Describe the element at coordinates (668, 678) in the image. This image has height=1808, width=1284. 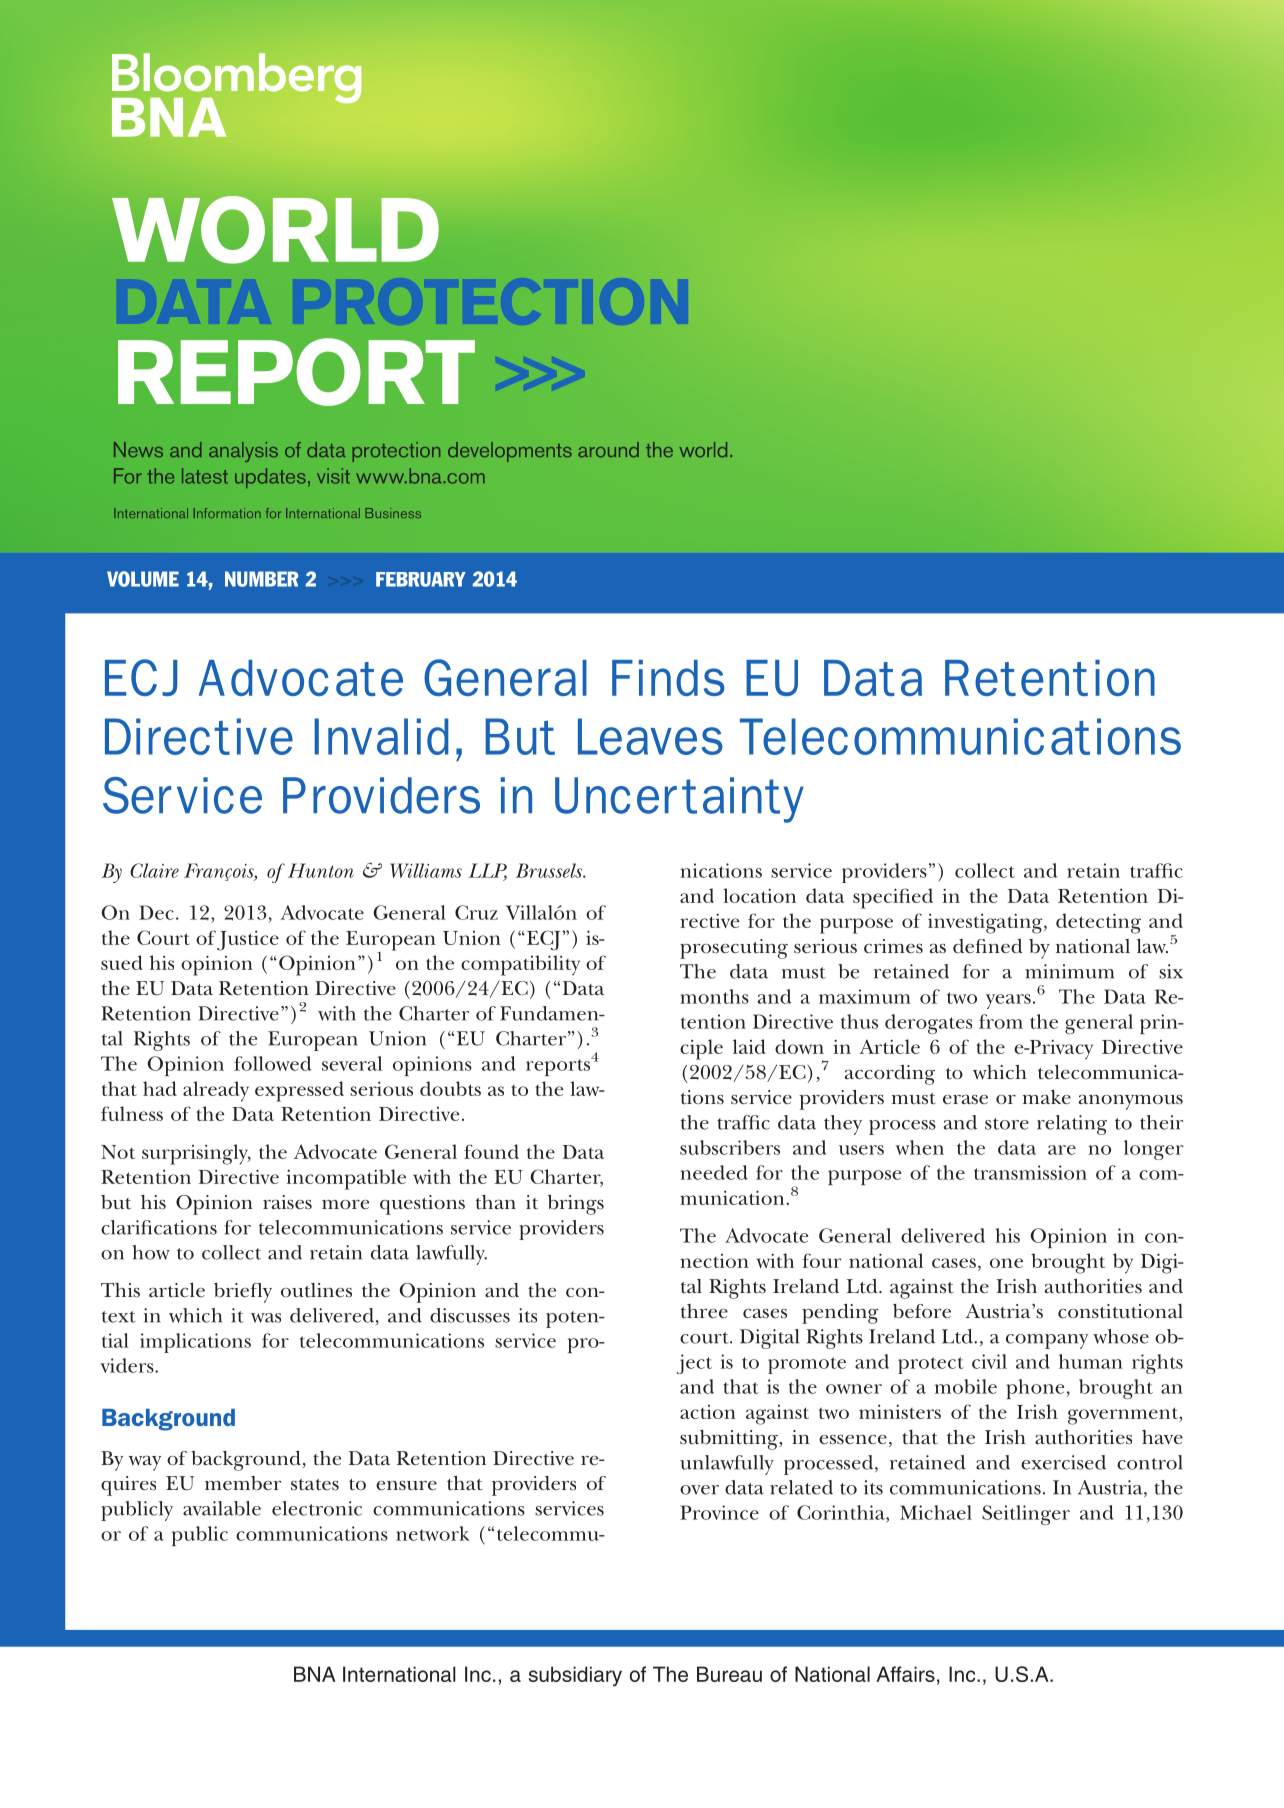
I see `Finds` at that location.
